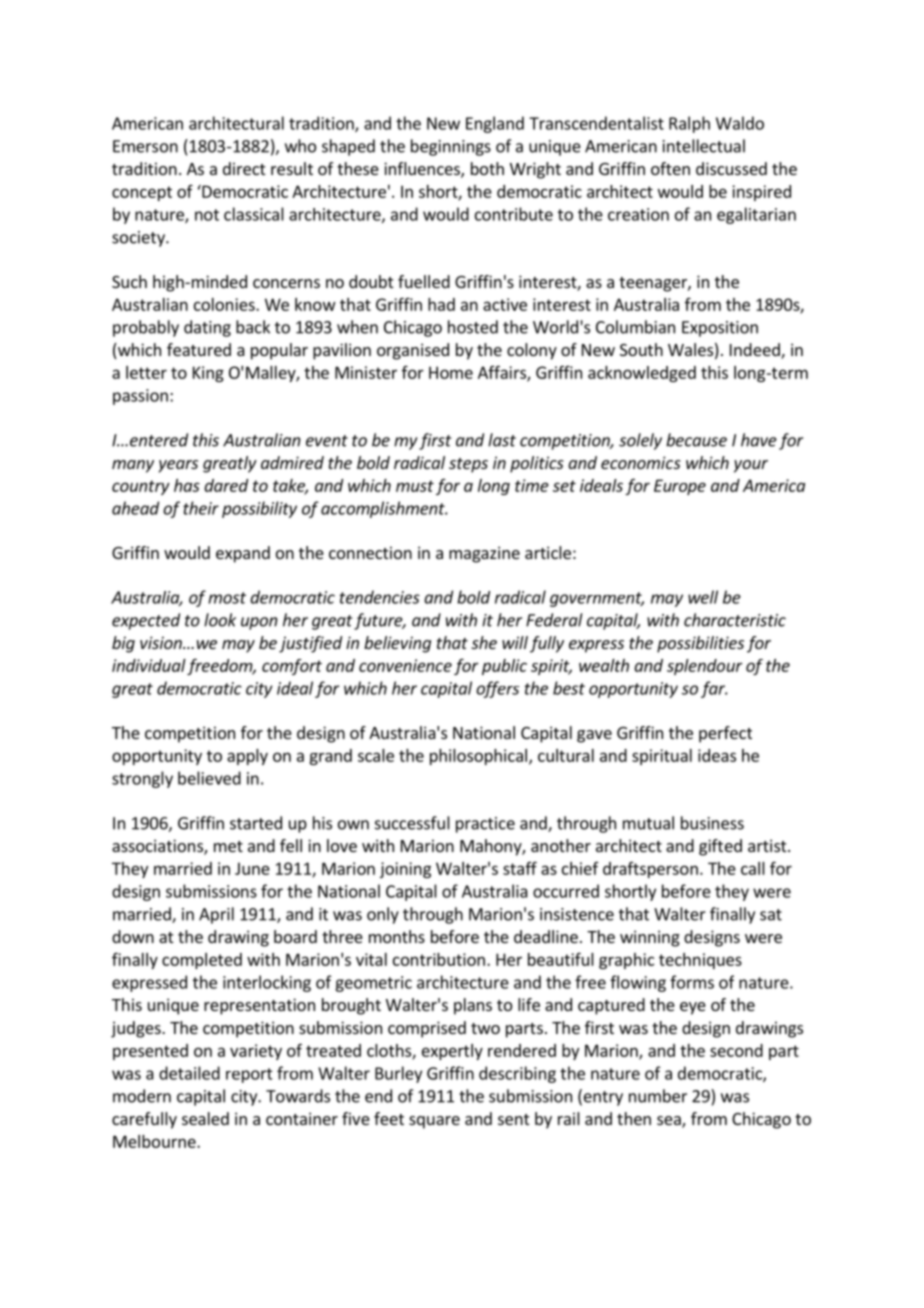  I want to click on direct, so click(244, 168).
